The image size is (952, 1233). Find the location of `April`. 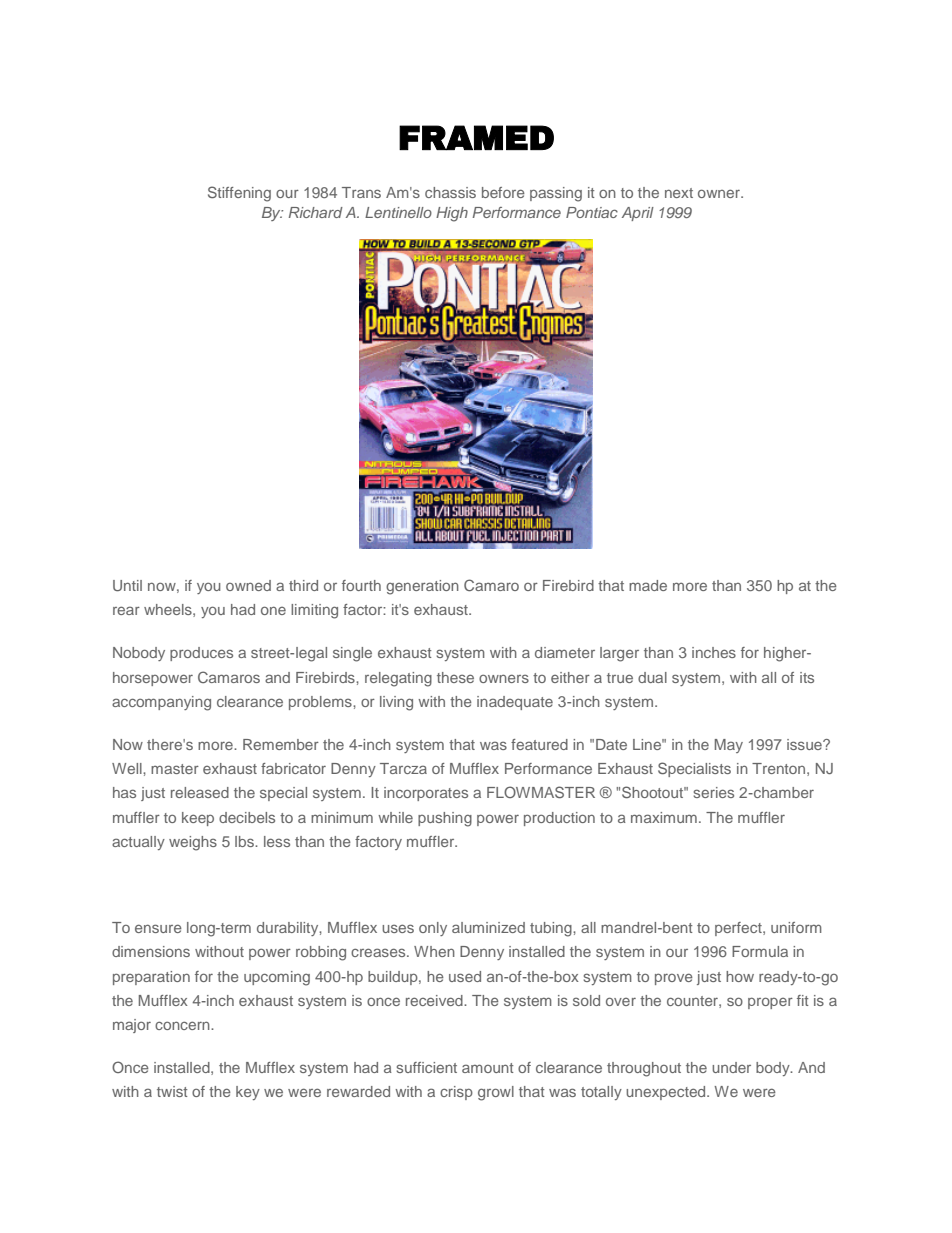

April is located at coordinates (638, 214).
